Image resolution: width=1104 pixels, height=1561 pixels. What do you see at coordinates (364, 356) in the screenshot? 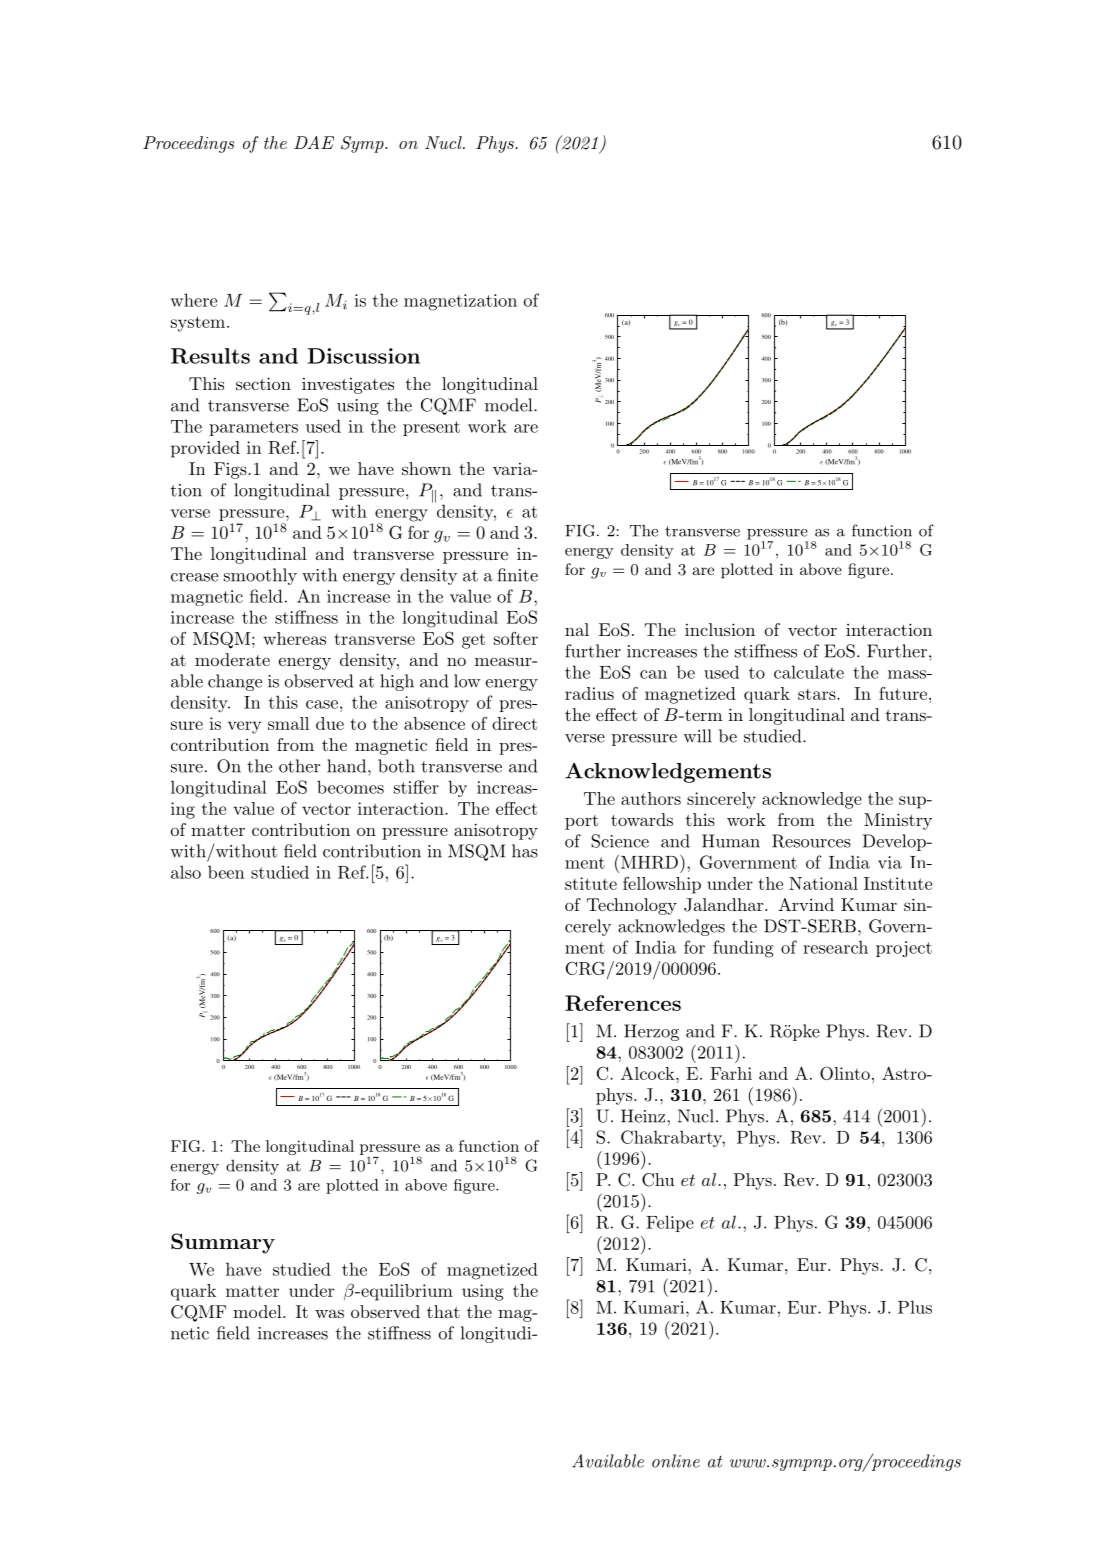
I see `Discussion` at bounding box center [364, 356].
